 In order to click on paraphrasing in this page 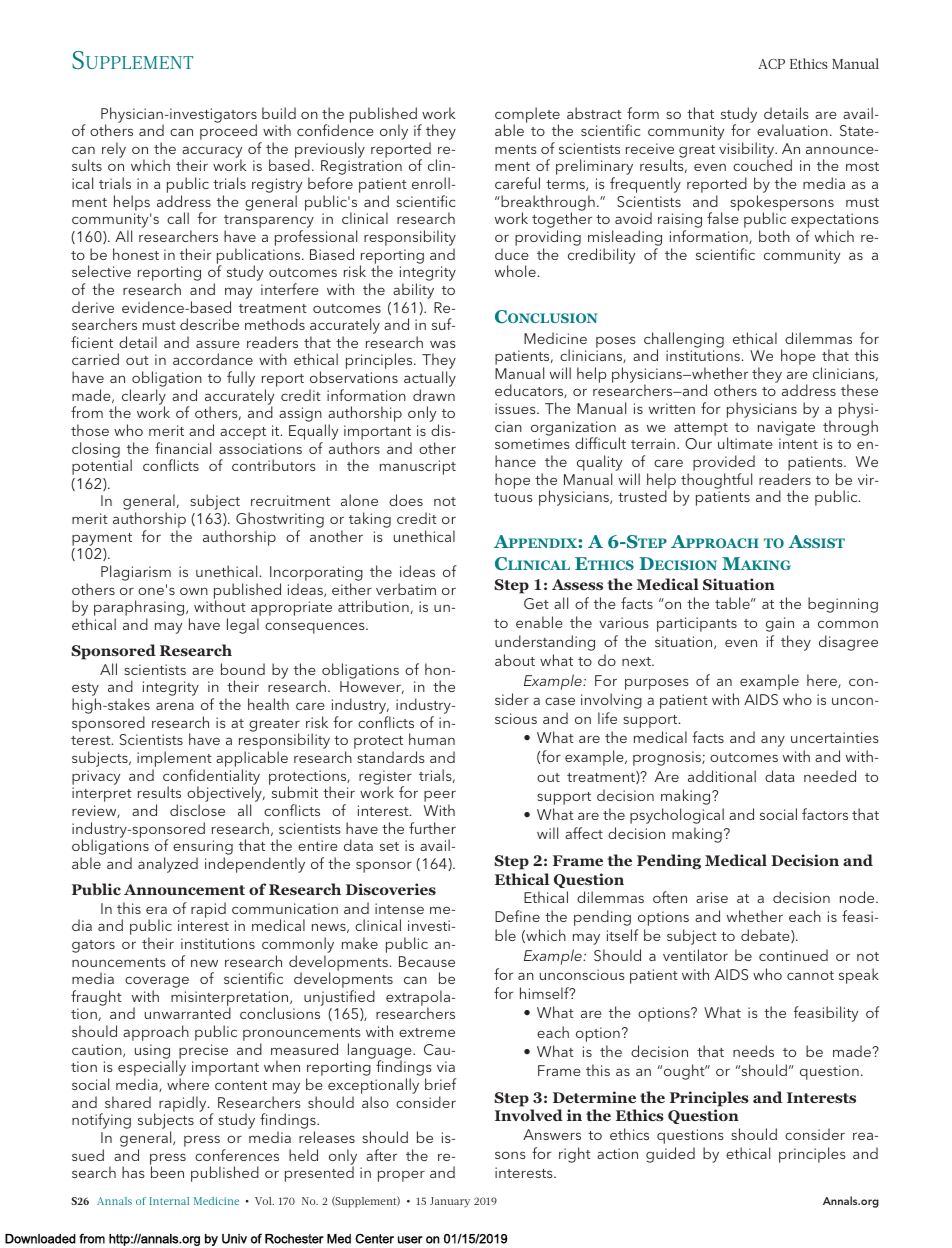, I will do `click(140, 609)`.
